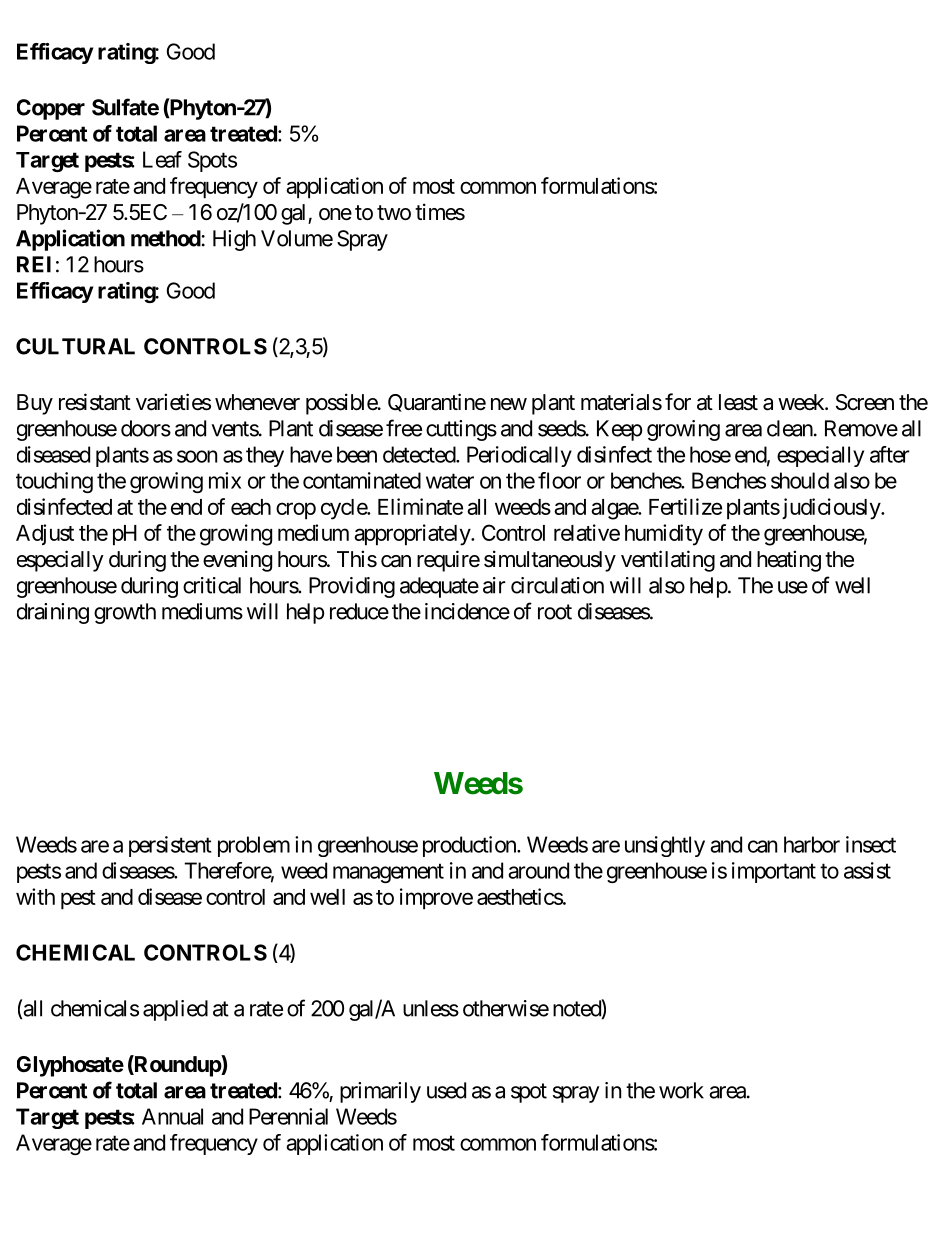 The image size is (952, 1233). What do you see at coordinates (509, 404) in the document?
I see `new` at bounding box center [509, 404].
